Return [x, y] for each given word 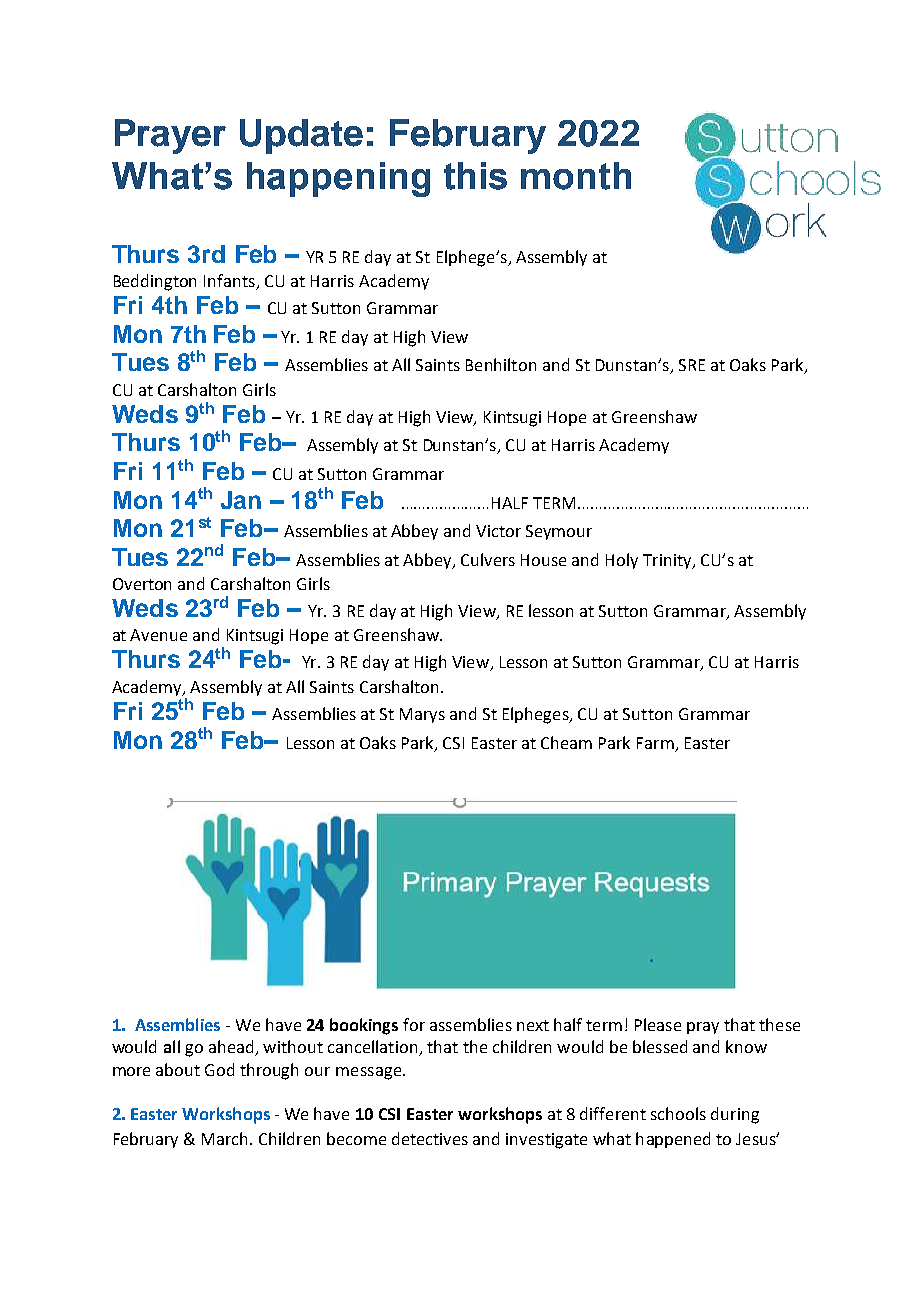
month [576, 176]
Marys [422, 715]
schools [678, 1113]
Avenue [158, 635]
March [224, 1138]
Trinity [668, 561]
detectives [430, 1138]
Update [301, 136]
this [475, 176]
